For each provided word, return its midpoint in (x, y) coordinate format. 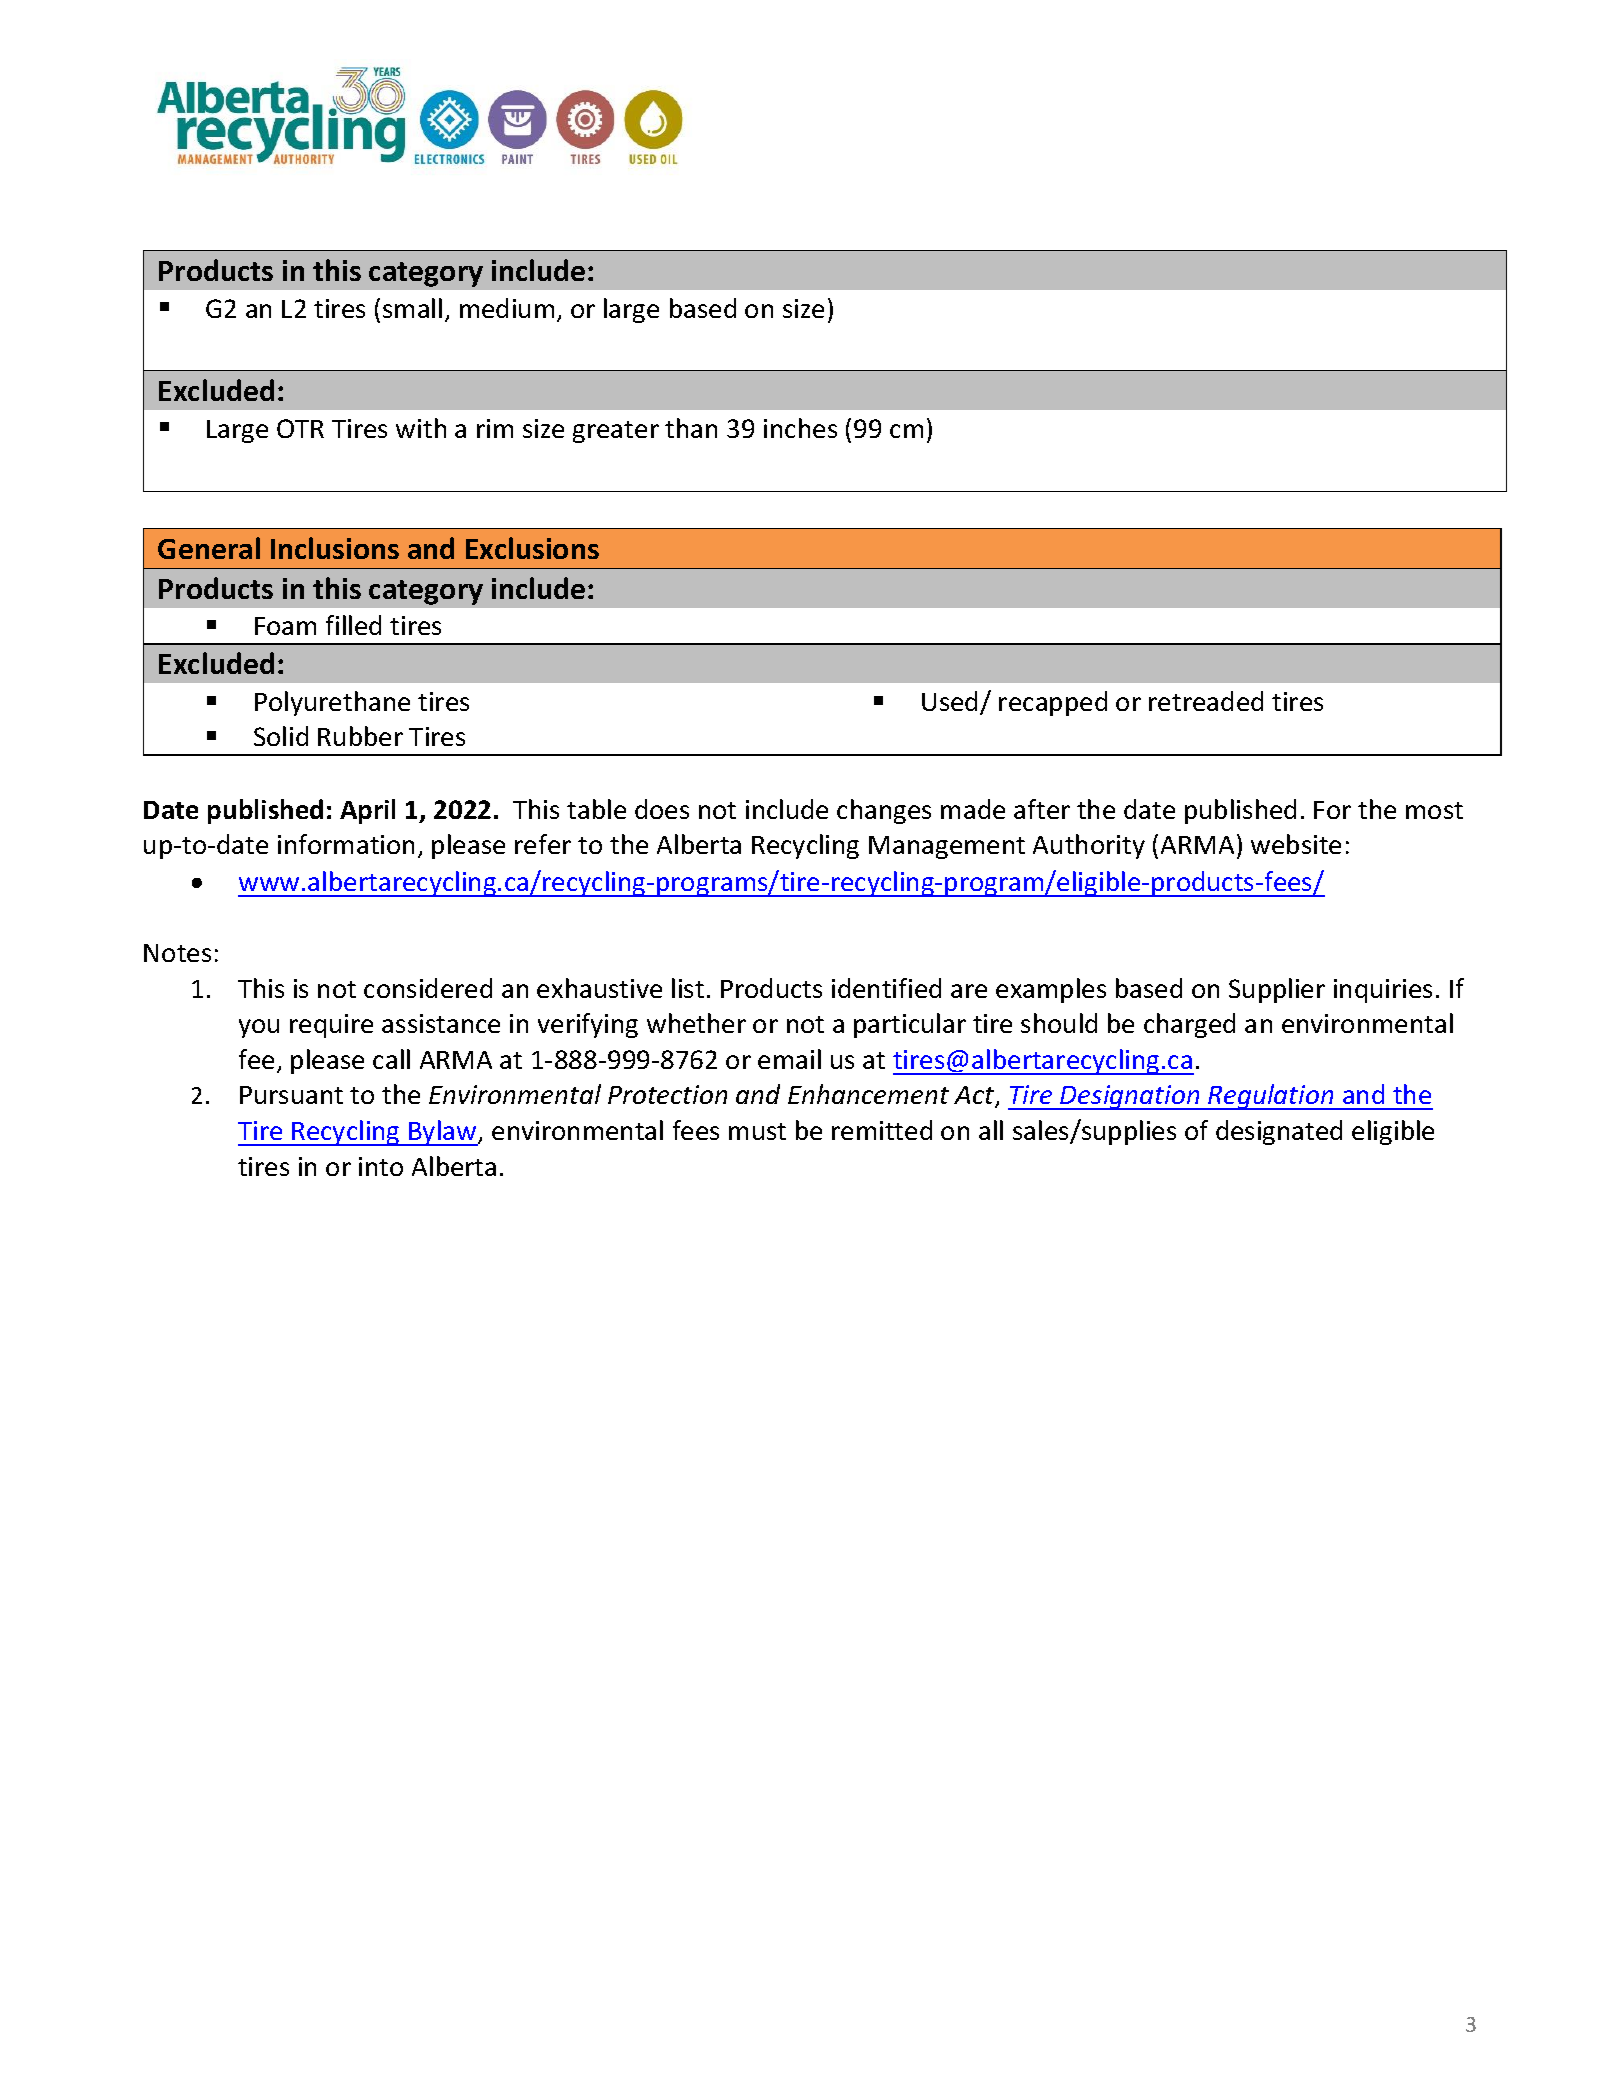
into (381, 1166)
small (412, 308)
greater (616, 432)
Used (951, 702)
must (757, 1131)
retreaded (1206, 701)
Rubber (360, 736)
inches (800, 428)
